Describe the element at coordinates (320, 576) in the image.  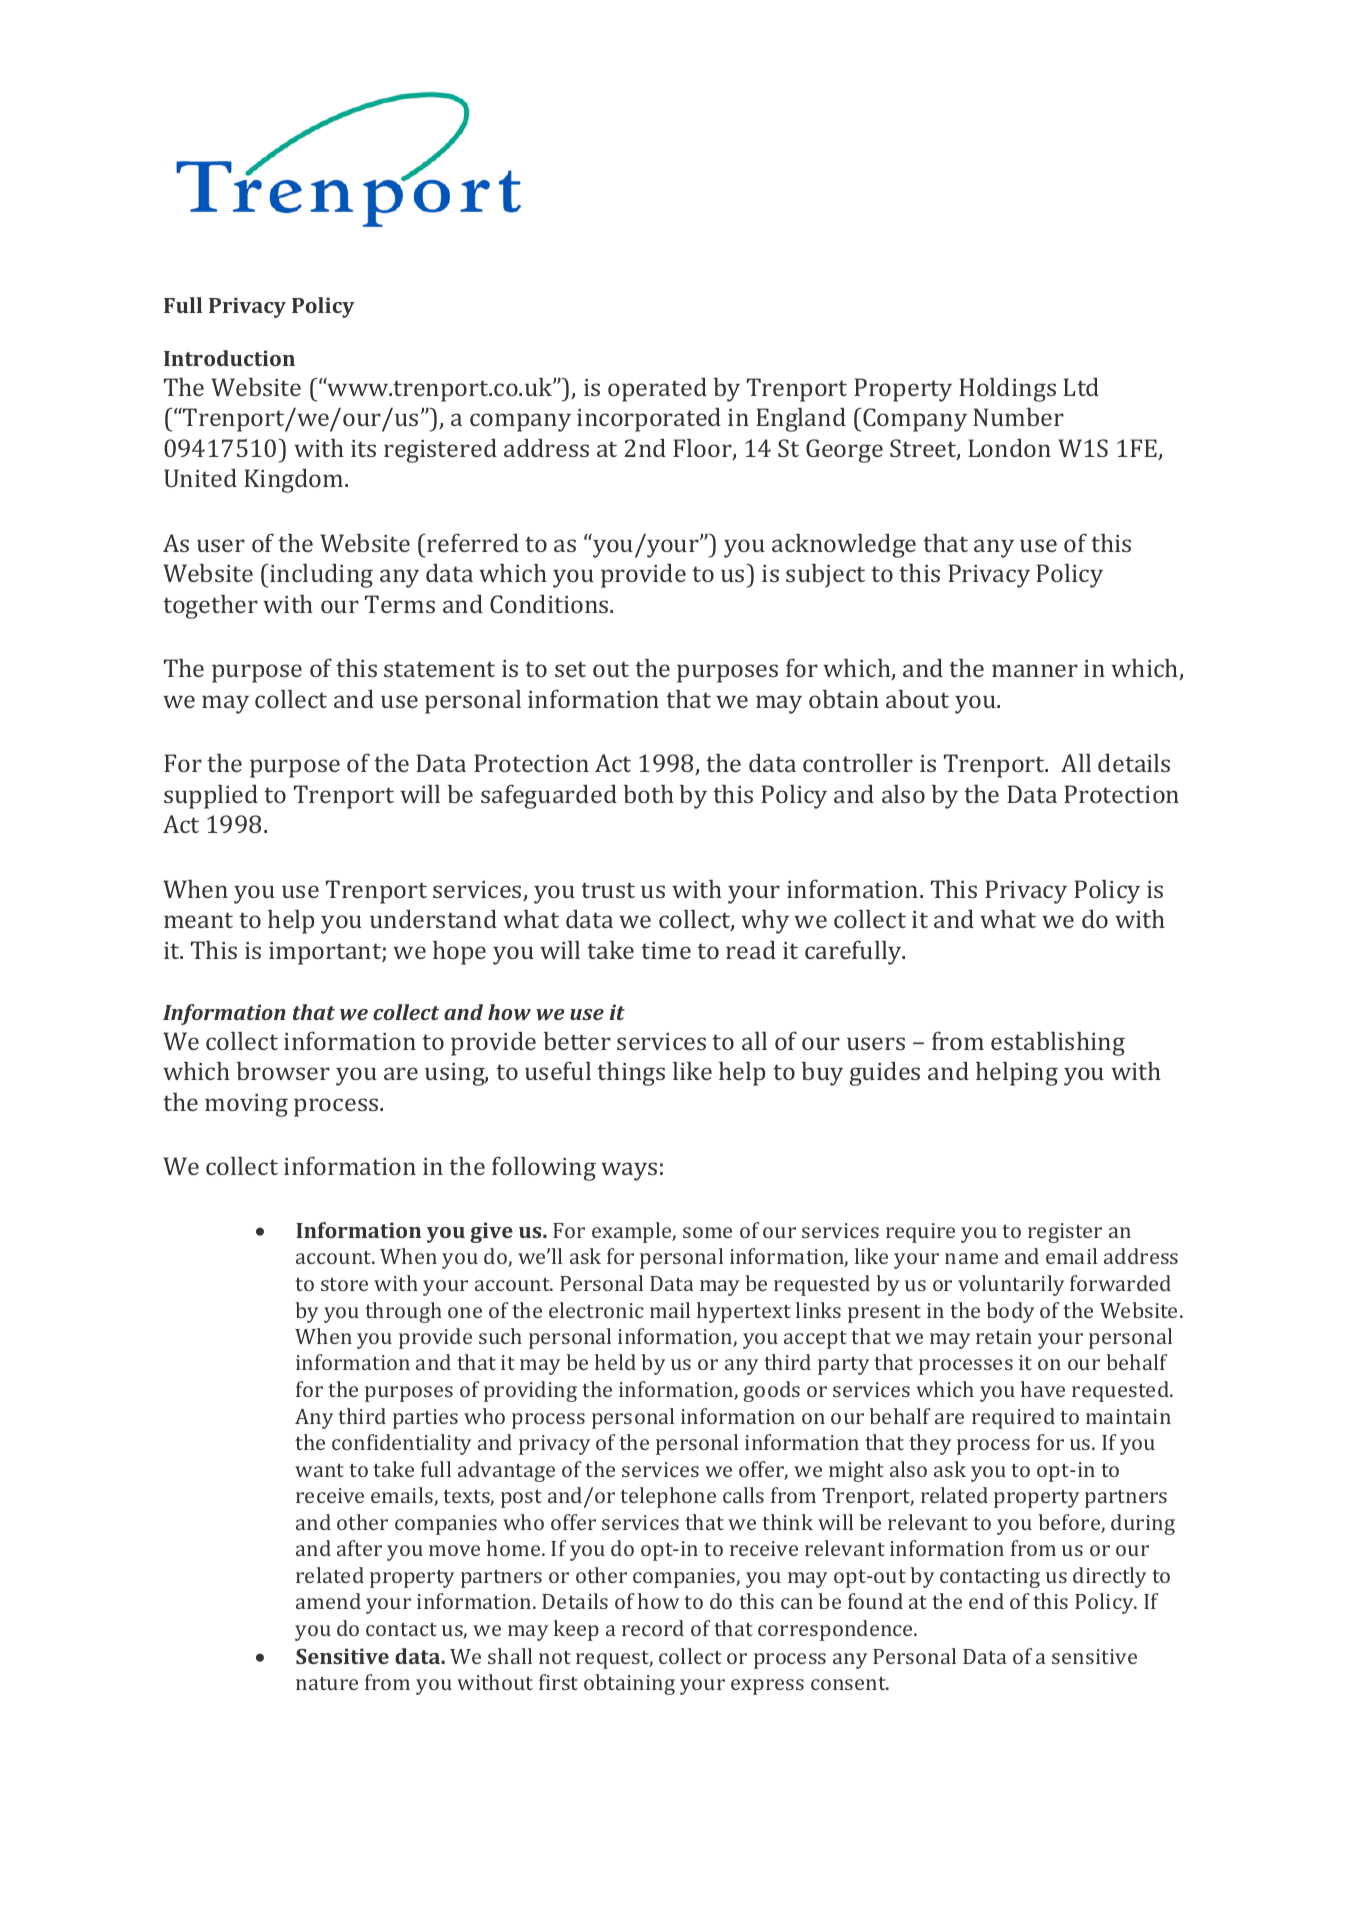
I see `including` at that location.
